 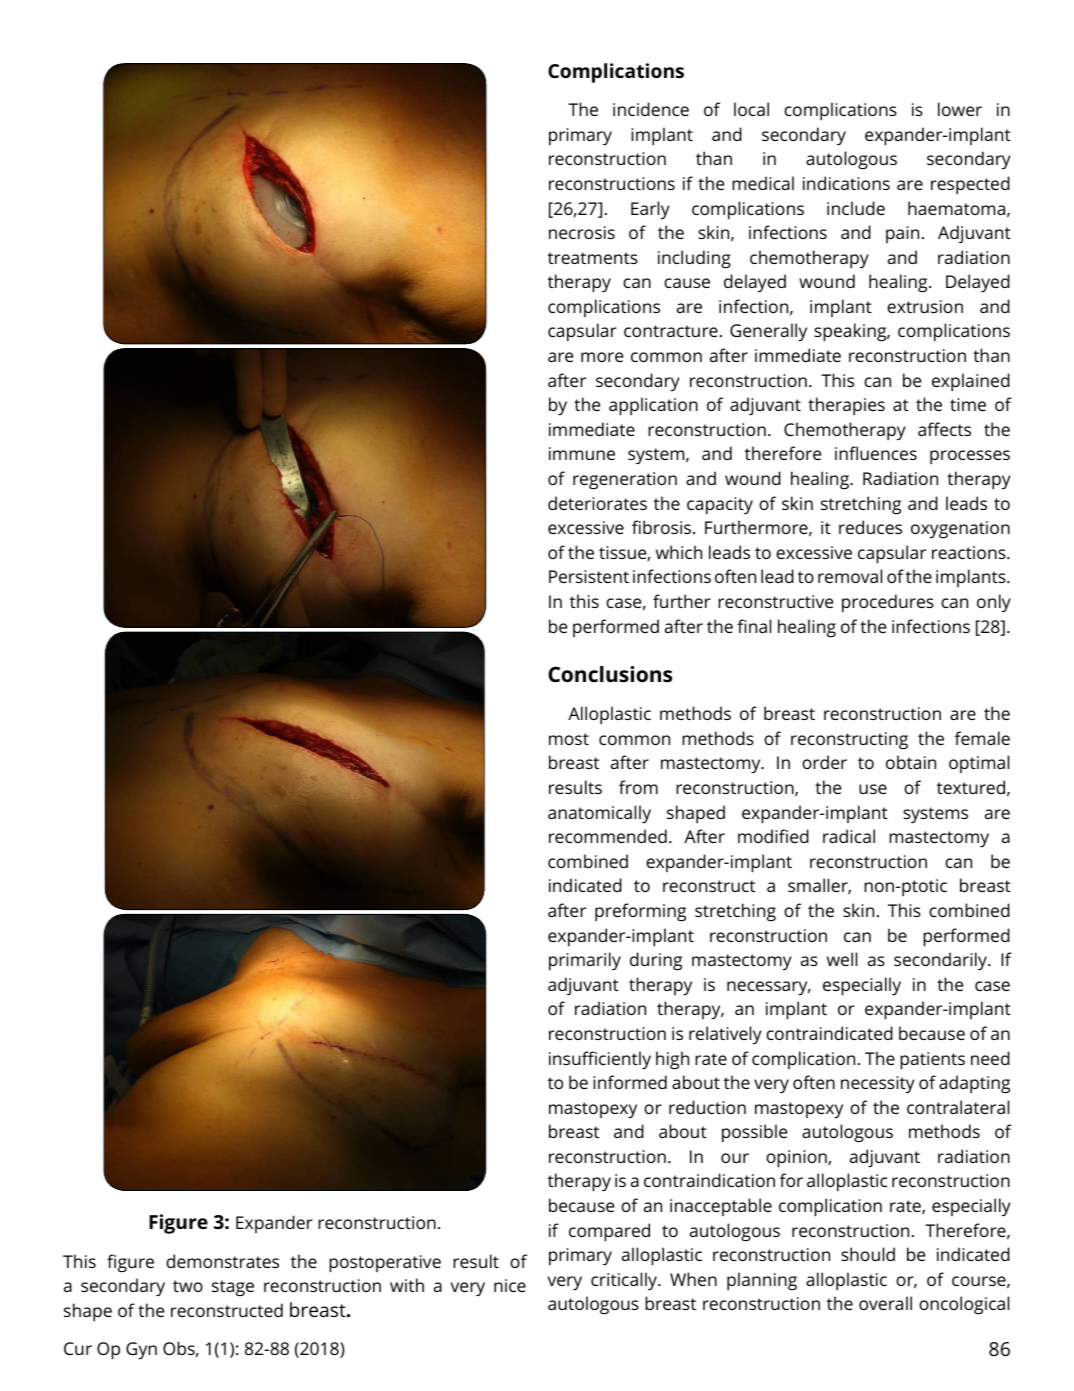 What do you see at coordinates (569, 739) in the screenshot?
I see `most` at bounding box center [569, 739].
